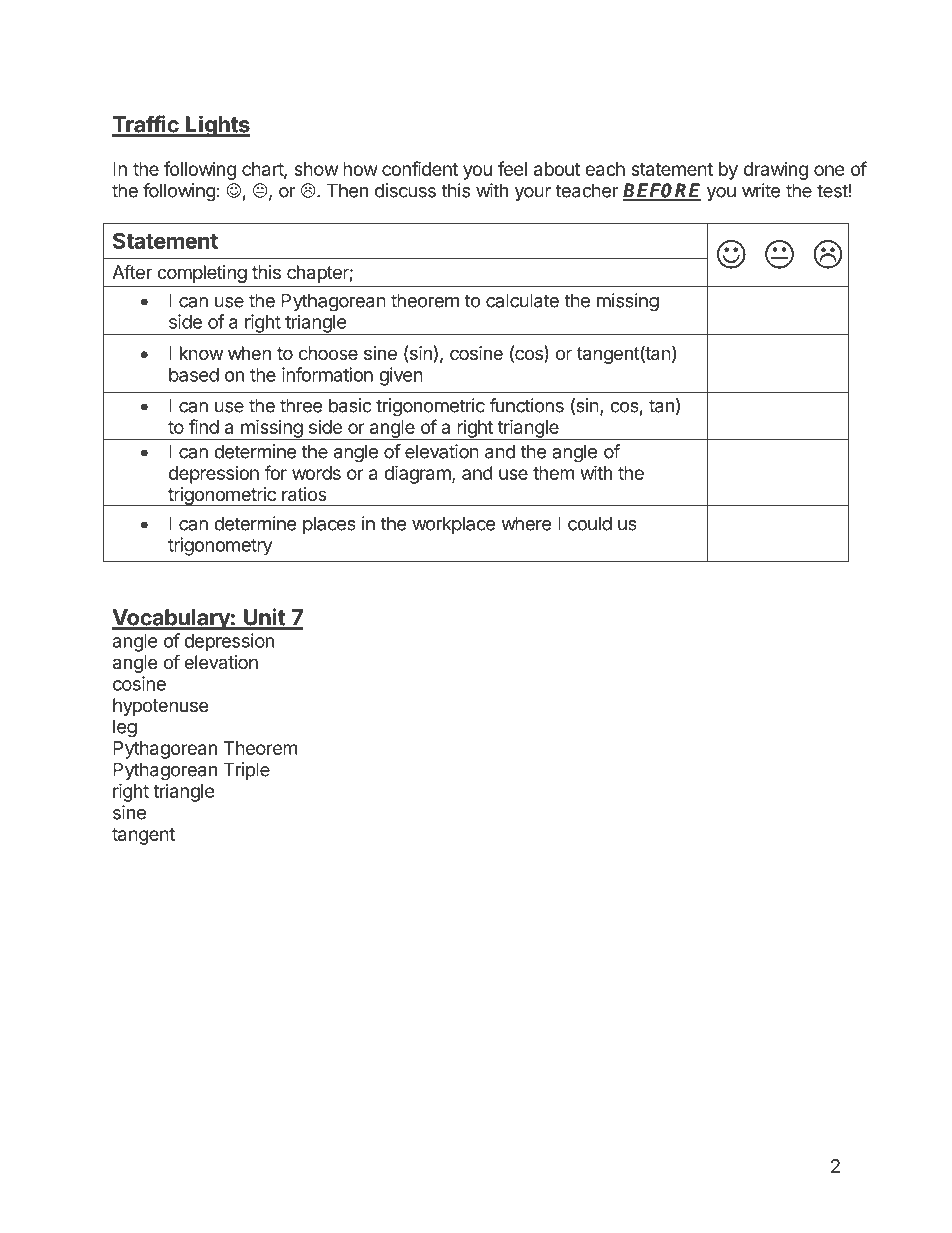  What do you see at coordinates (220, 546) in the screenshot?
I see `trigonometry` at bounding box center [220, 546].
